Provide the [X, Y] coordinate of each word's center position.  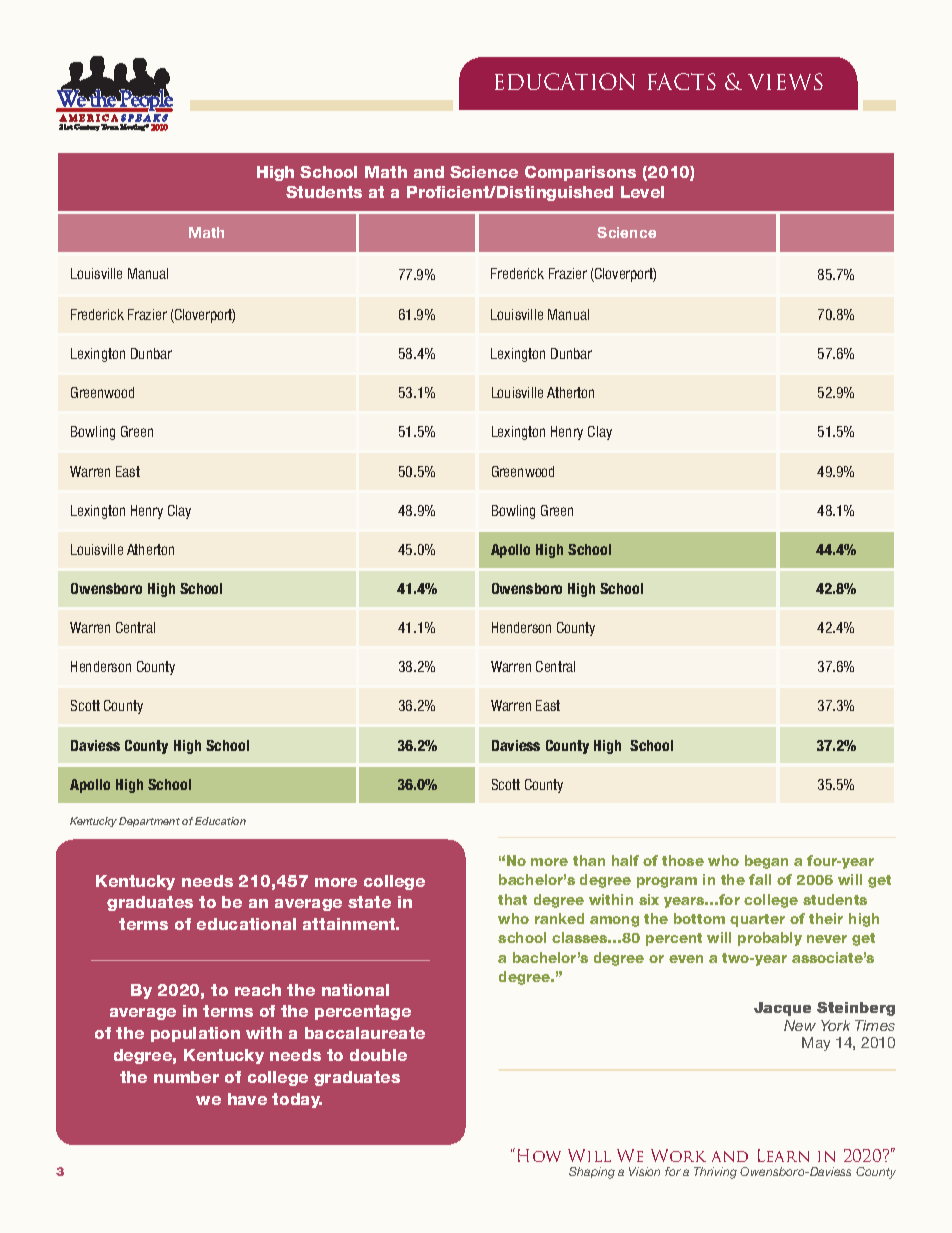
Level [642, 192]
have [247, 1099]
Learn [783, 1155]
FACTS [682, 81]
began [766, 862]
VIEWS [785, 81]
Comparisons [580, 173]
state [369, 902]
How [539, 1155]
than [589, 860]
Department [149, 822]
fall [760, 879]
